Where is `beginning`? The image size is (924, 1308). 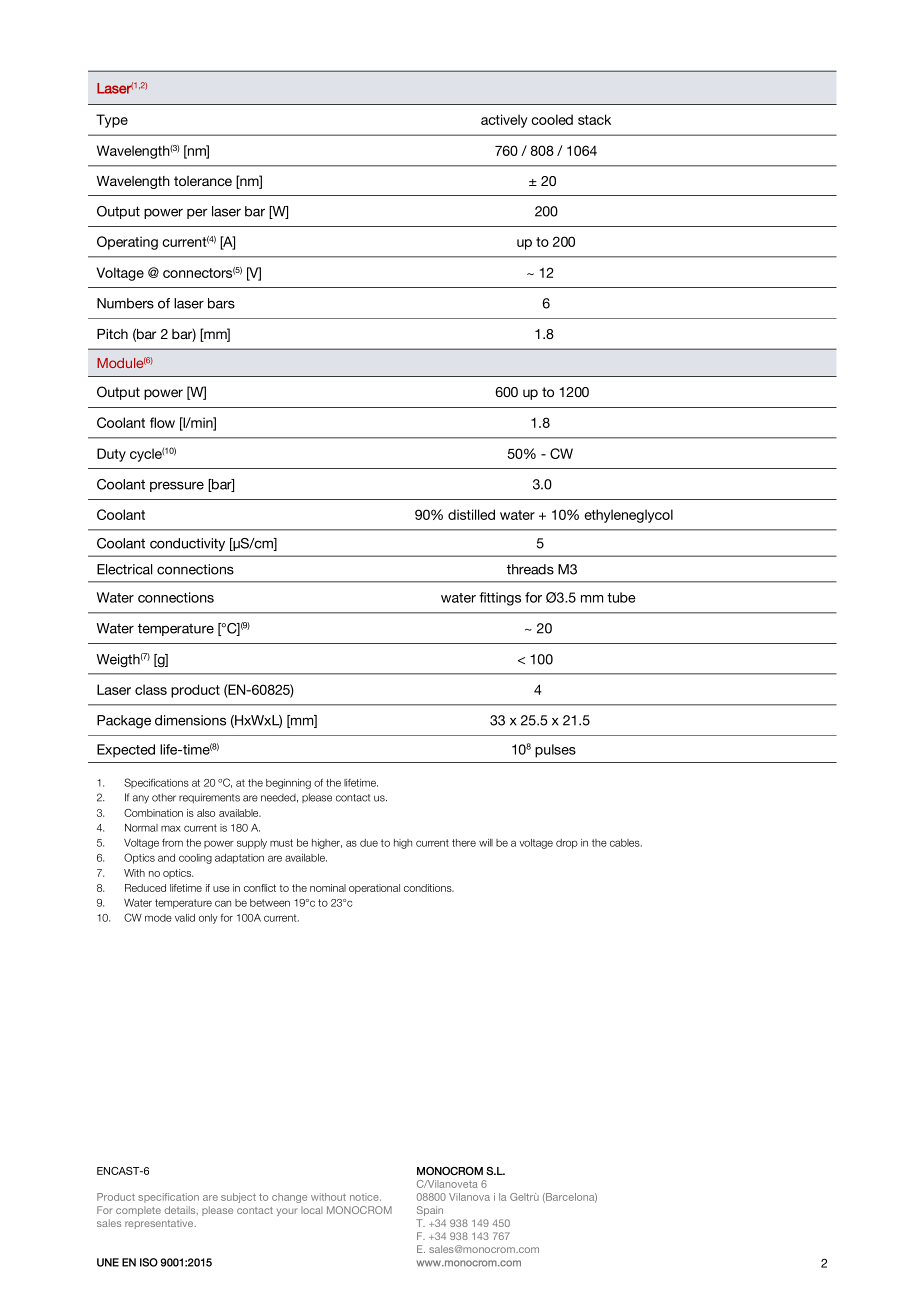 beginning is located at coordinates (288, 784).
